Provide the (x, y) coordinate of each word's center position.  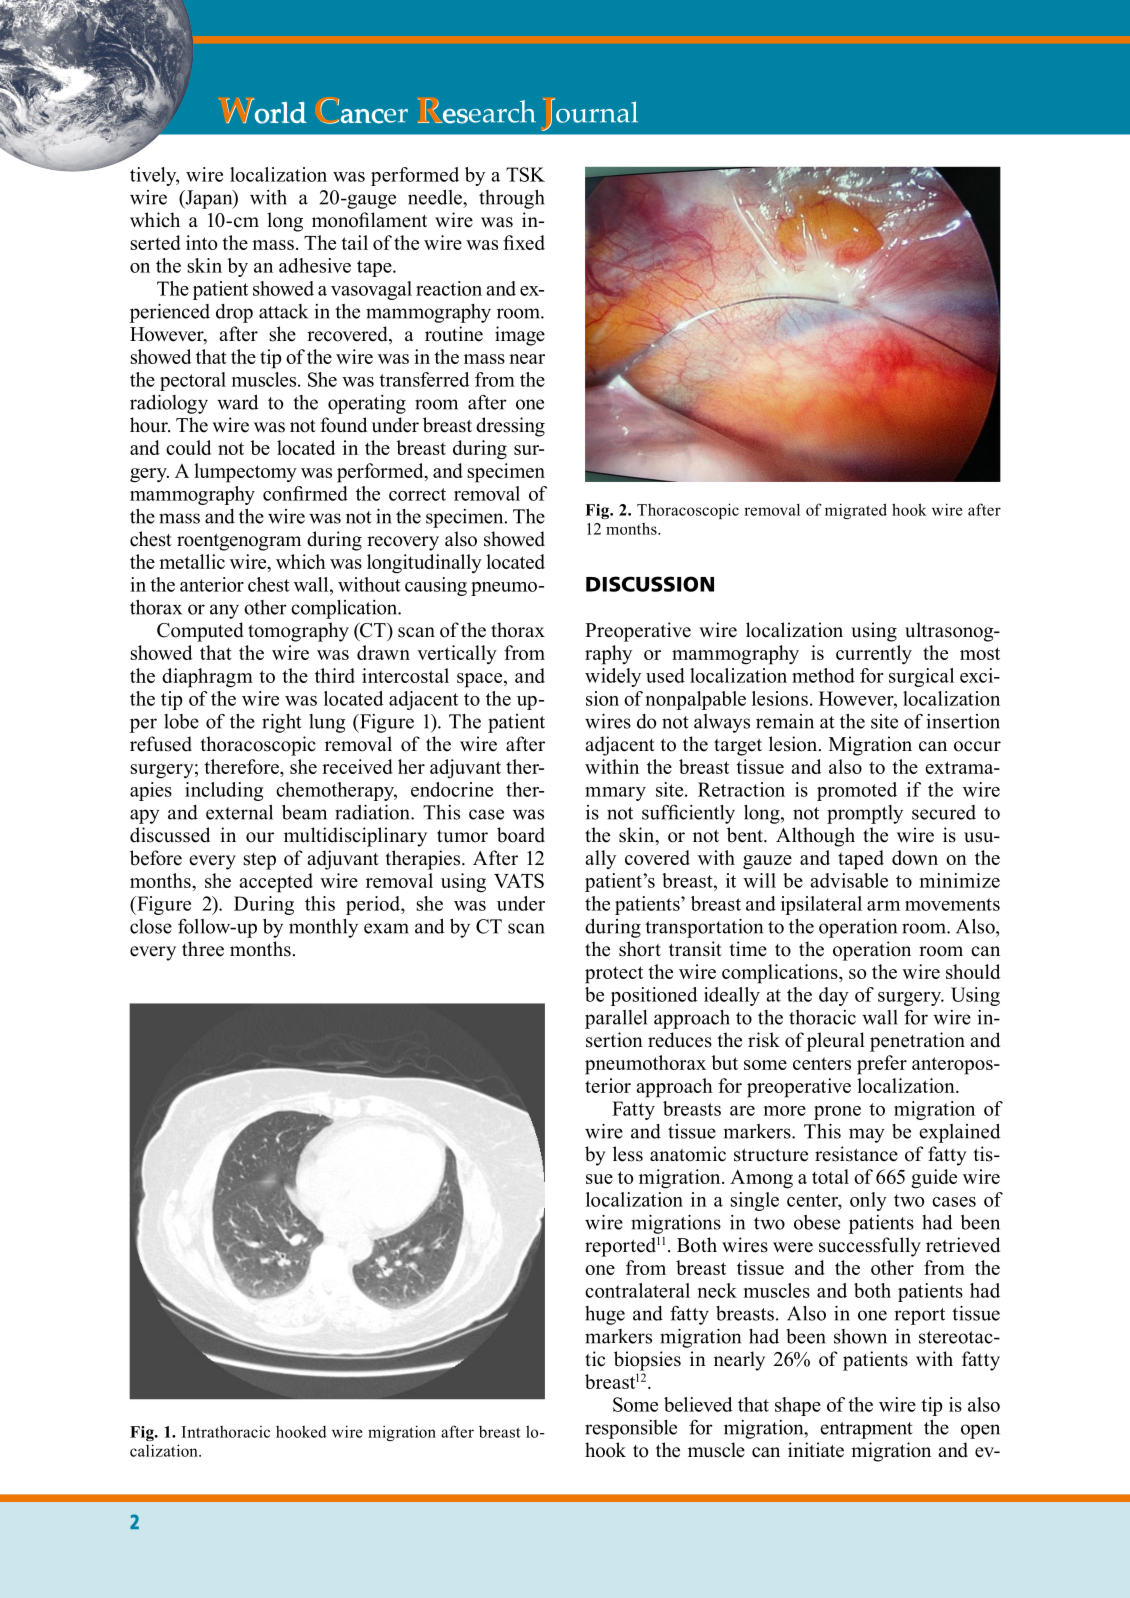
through (512, 199)
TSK (525, 174)
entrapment (866, 1430)
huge (605, 1315)
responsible (631, 1429)
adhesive (315, 265)
